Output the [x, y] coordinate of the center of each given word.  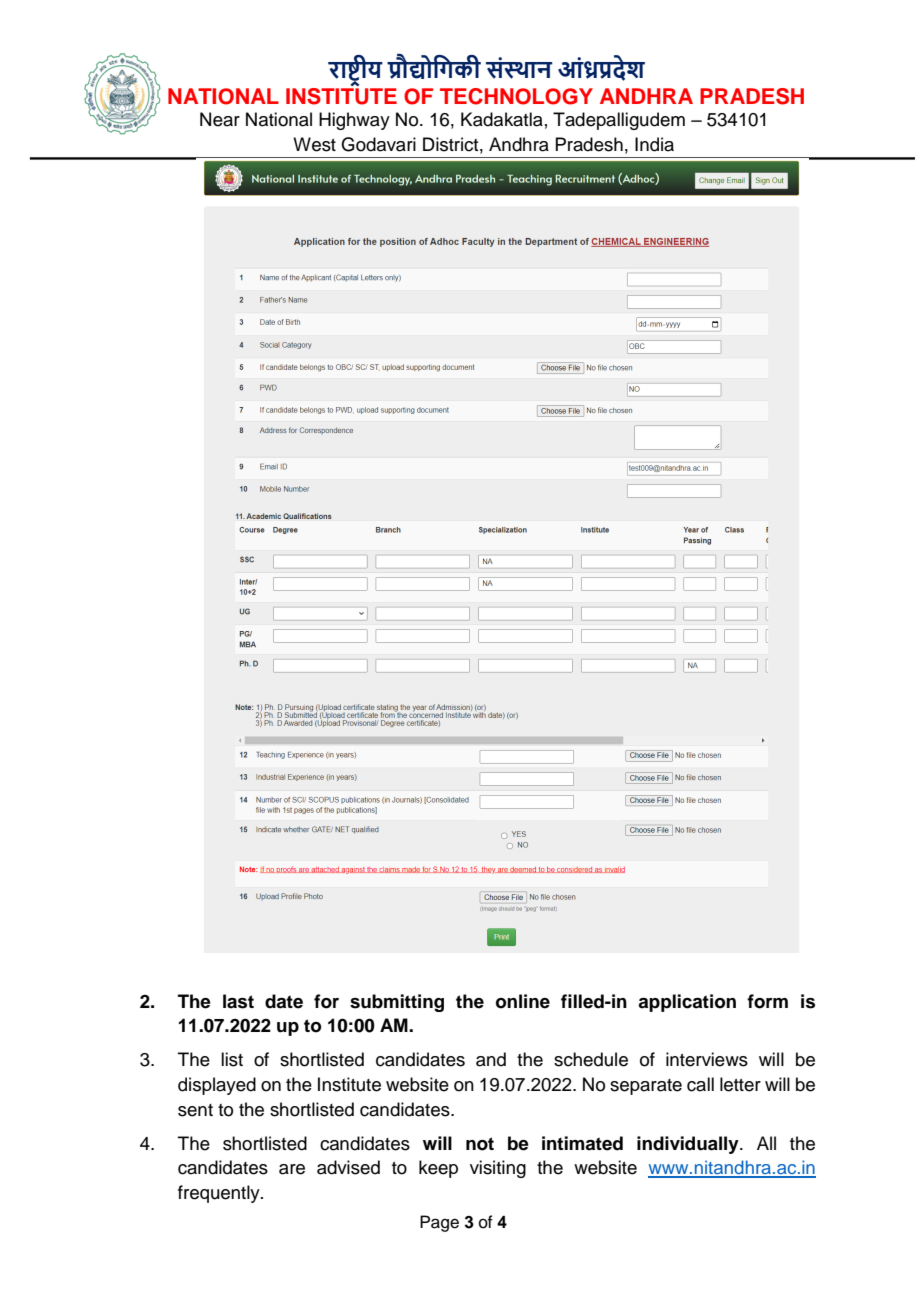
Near [220, 119]
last [238, 1001]
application [687, 1003]
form [767, 1001]
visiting [498, 1169]
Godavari [378, 144]
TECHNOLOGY [516, 96]
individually [689, 1145]
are [292, 1169]
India [654, 144]
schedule [591, 1059]
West [314, 144]
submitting [397, 1003]
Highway [354, 121]
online [523, 1001]
